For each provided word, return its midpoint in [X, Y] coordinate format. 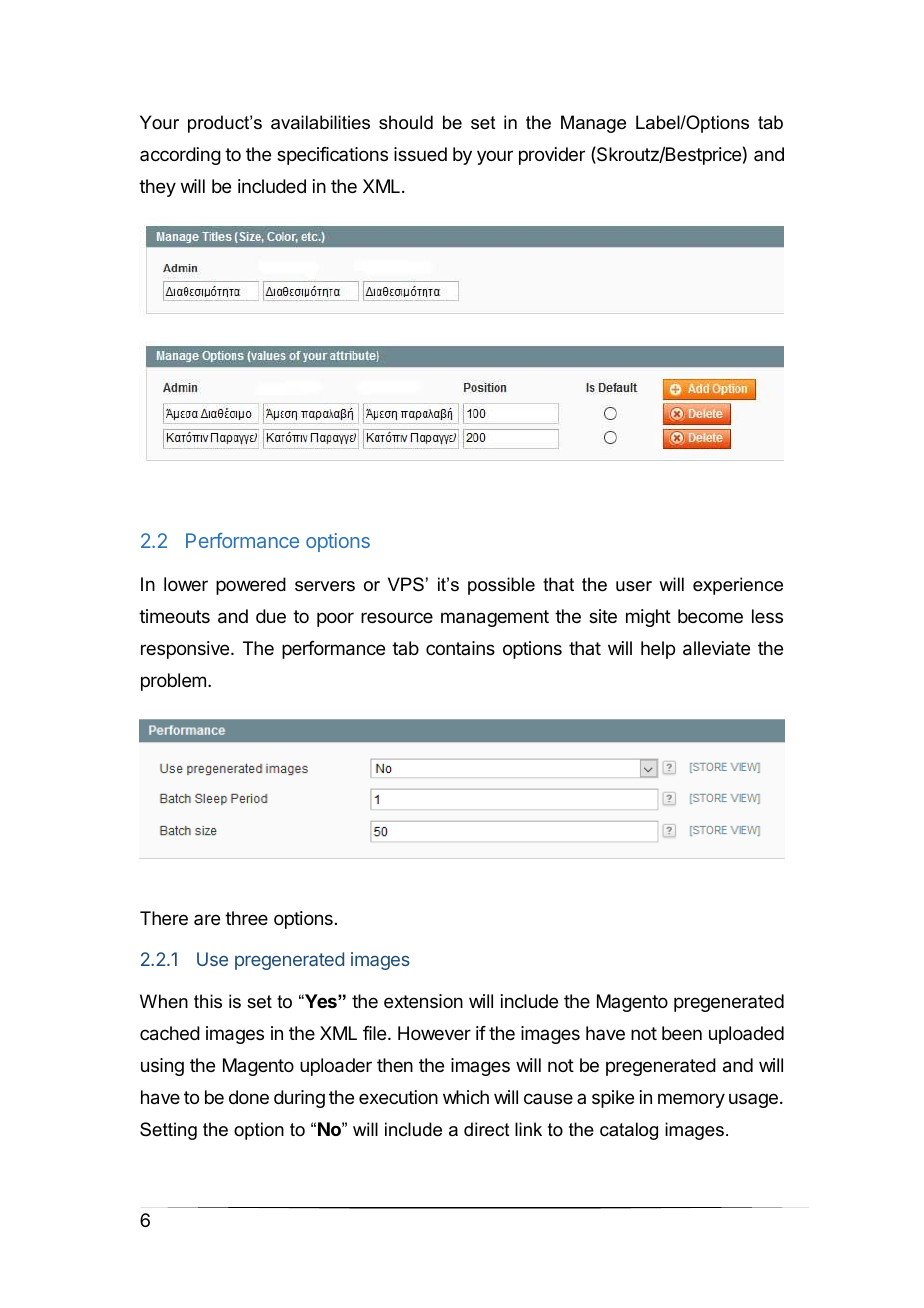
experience [738, 586]
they [157, 188]
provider [552, 156]
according [180, 156]
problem [173, 682]
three [246, 918]
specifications [332, 156]
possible [501, 586]
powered [251, 586]
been [682, 1033]
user [634, 586]
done [249, 1097]
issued [420, 154]
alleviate [716, 648]
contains [460, 648]
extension [423, 1001]
